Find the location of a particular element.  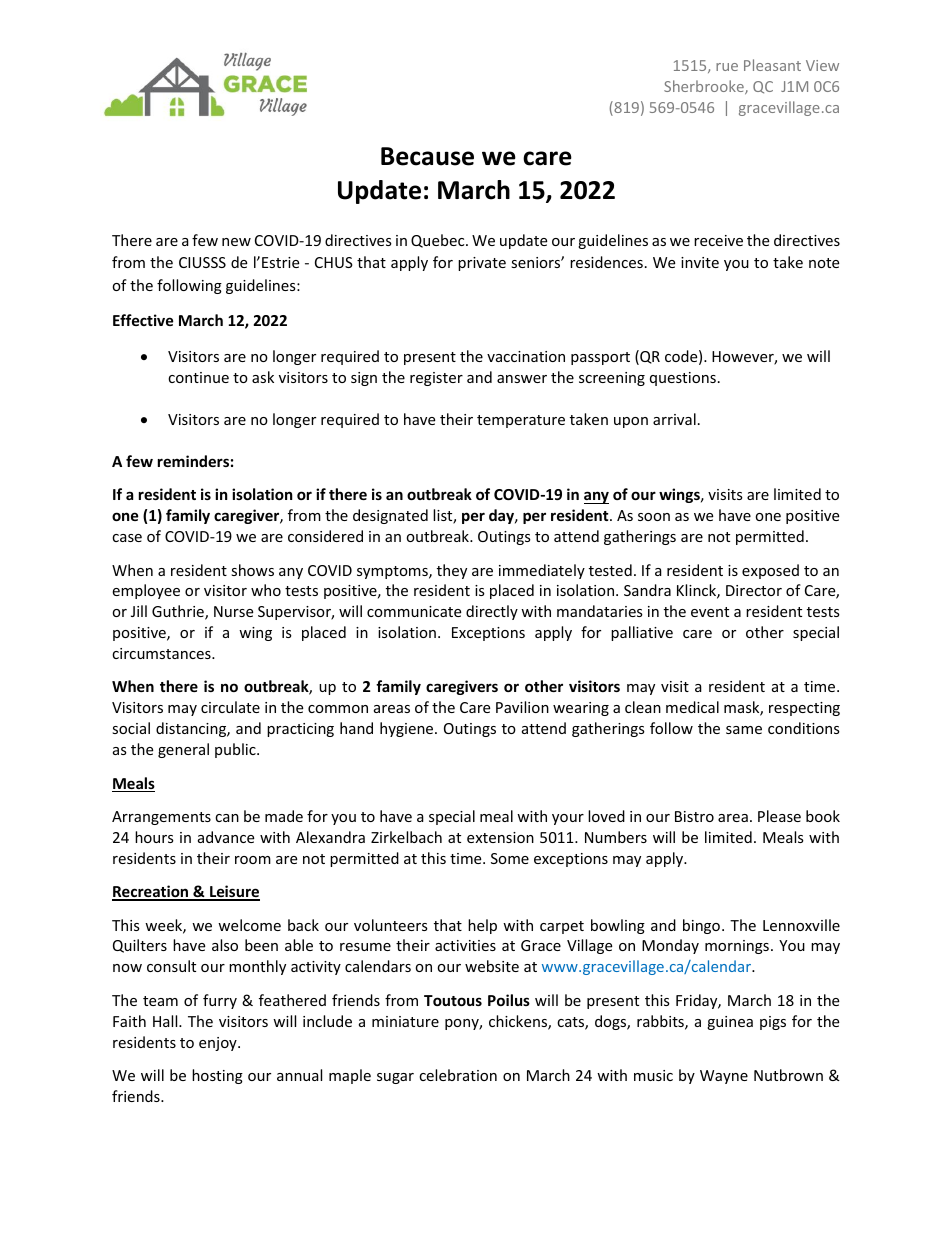

celebration is located at coordinates (458, 1075).
